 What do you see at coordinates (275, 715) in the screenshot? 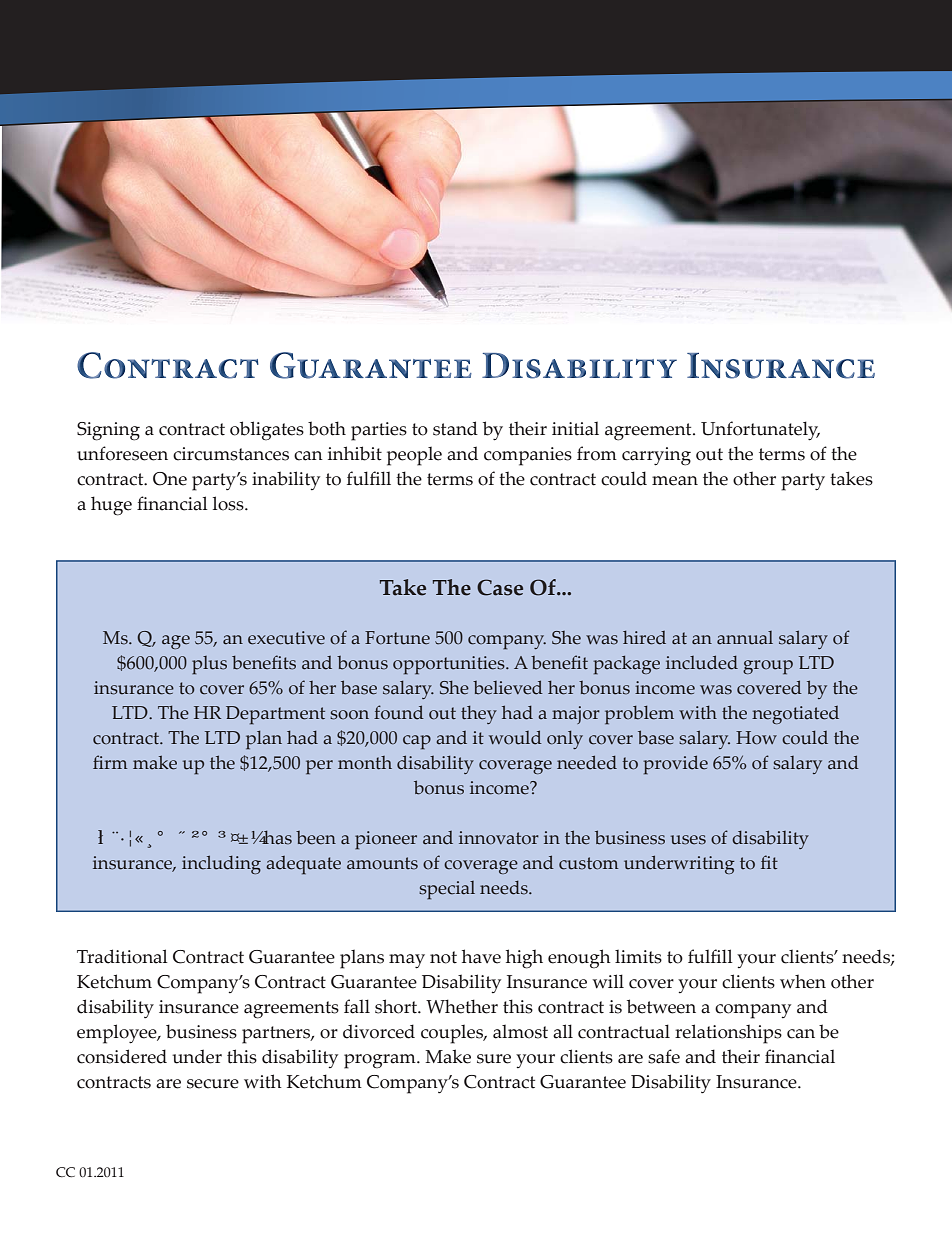
I see `Department` at bounding box center [275, 715].
